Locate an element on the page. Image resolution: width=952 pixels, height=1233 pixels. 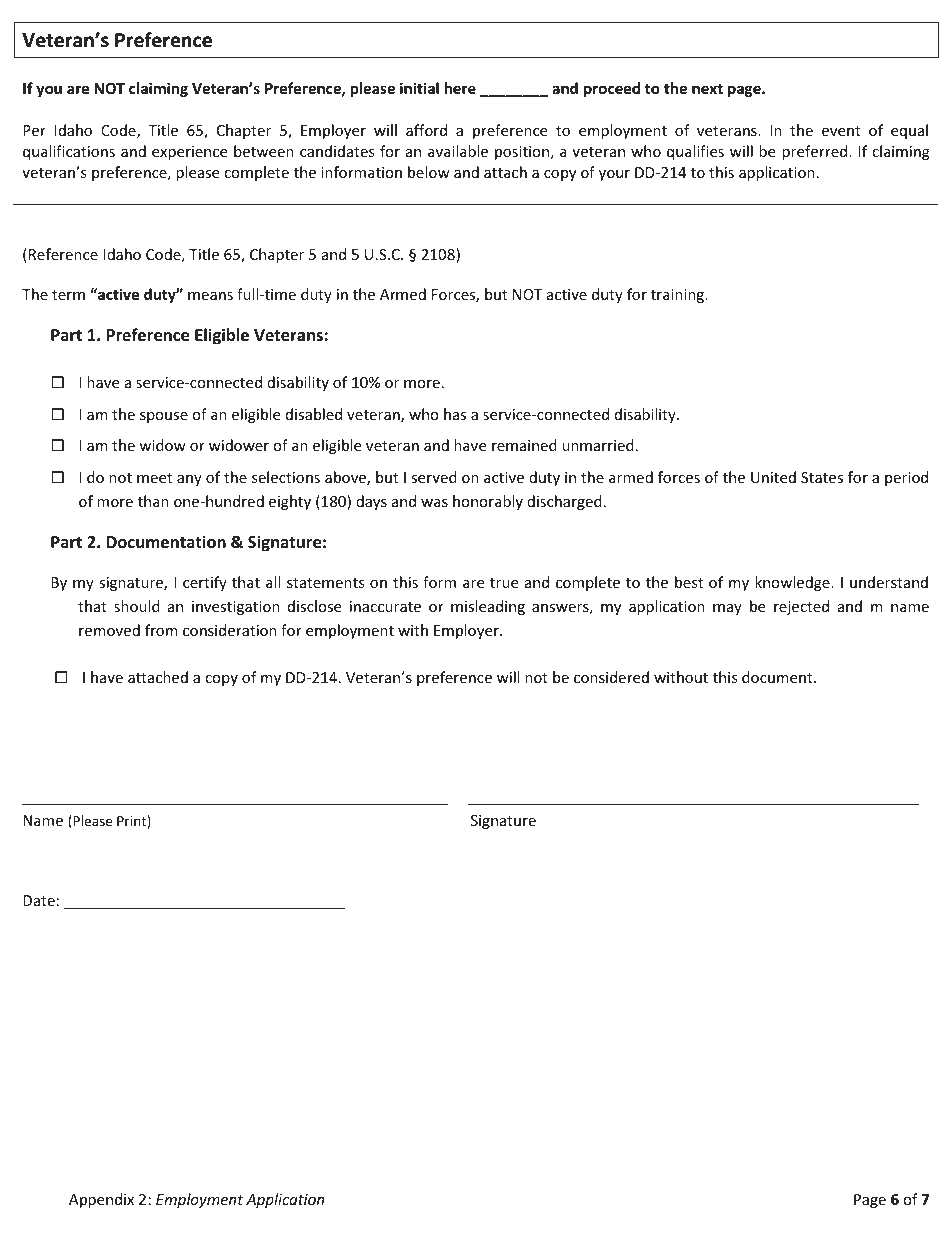
event is located at coordinates (841, 131).
